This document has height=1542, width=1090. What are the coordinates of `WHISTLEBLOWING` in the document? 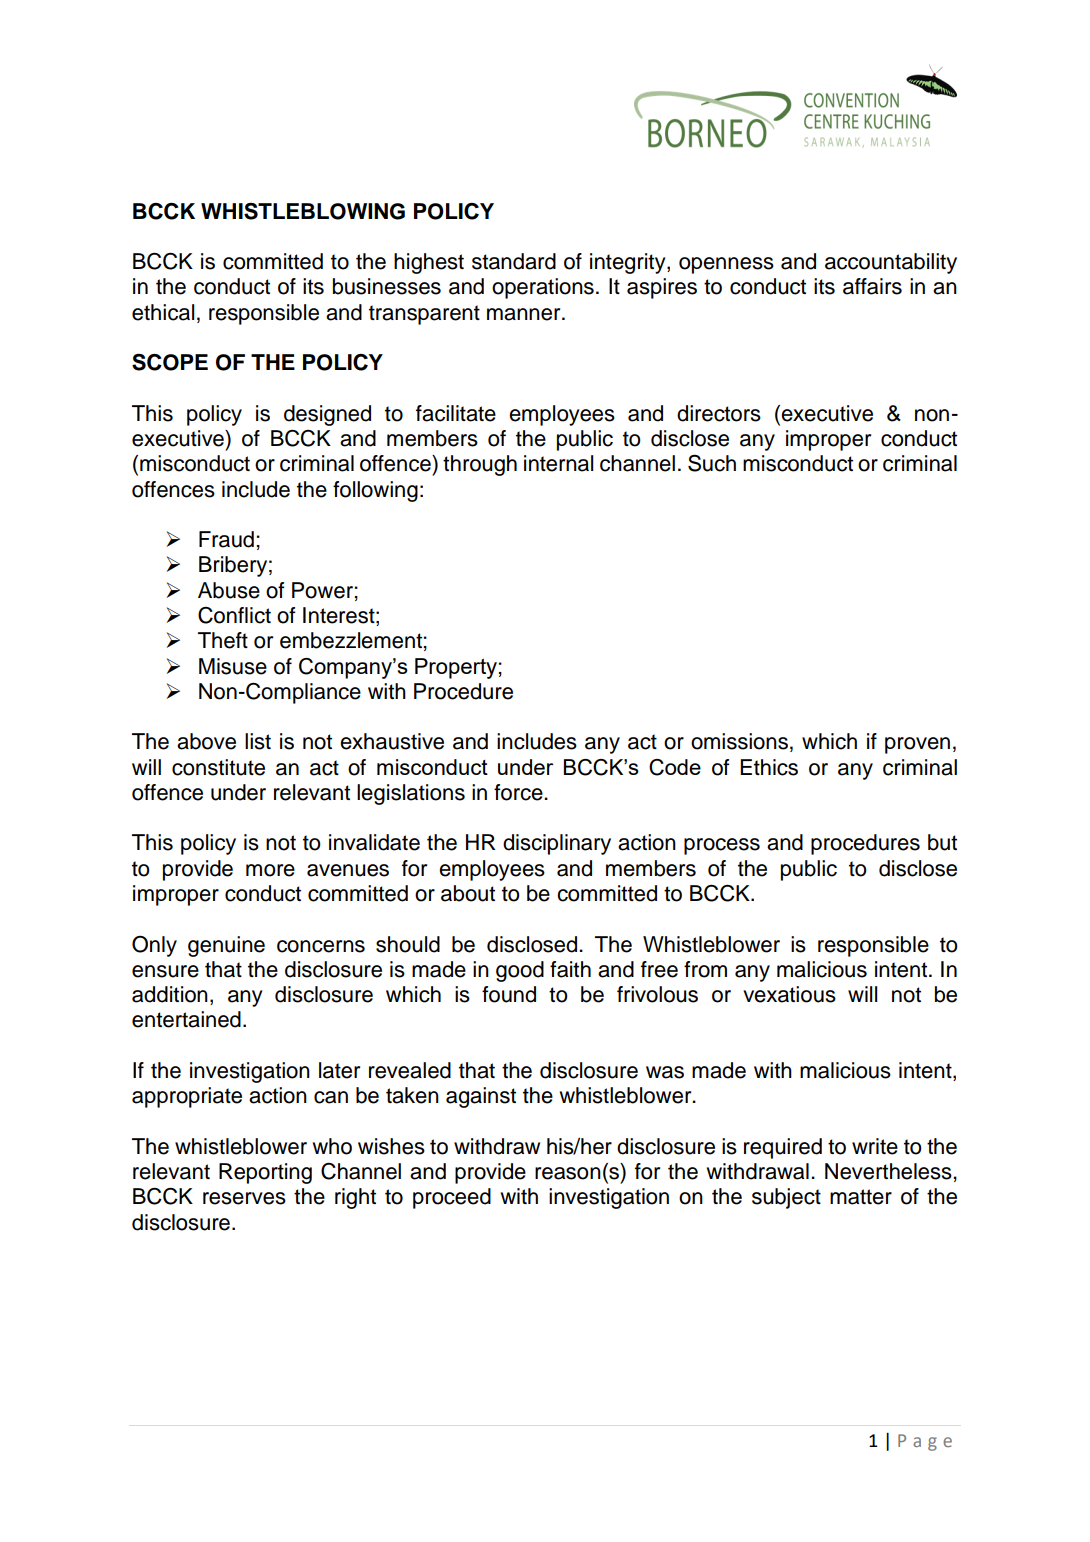 It's located at (303, 211).
